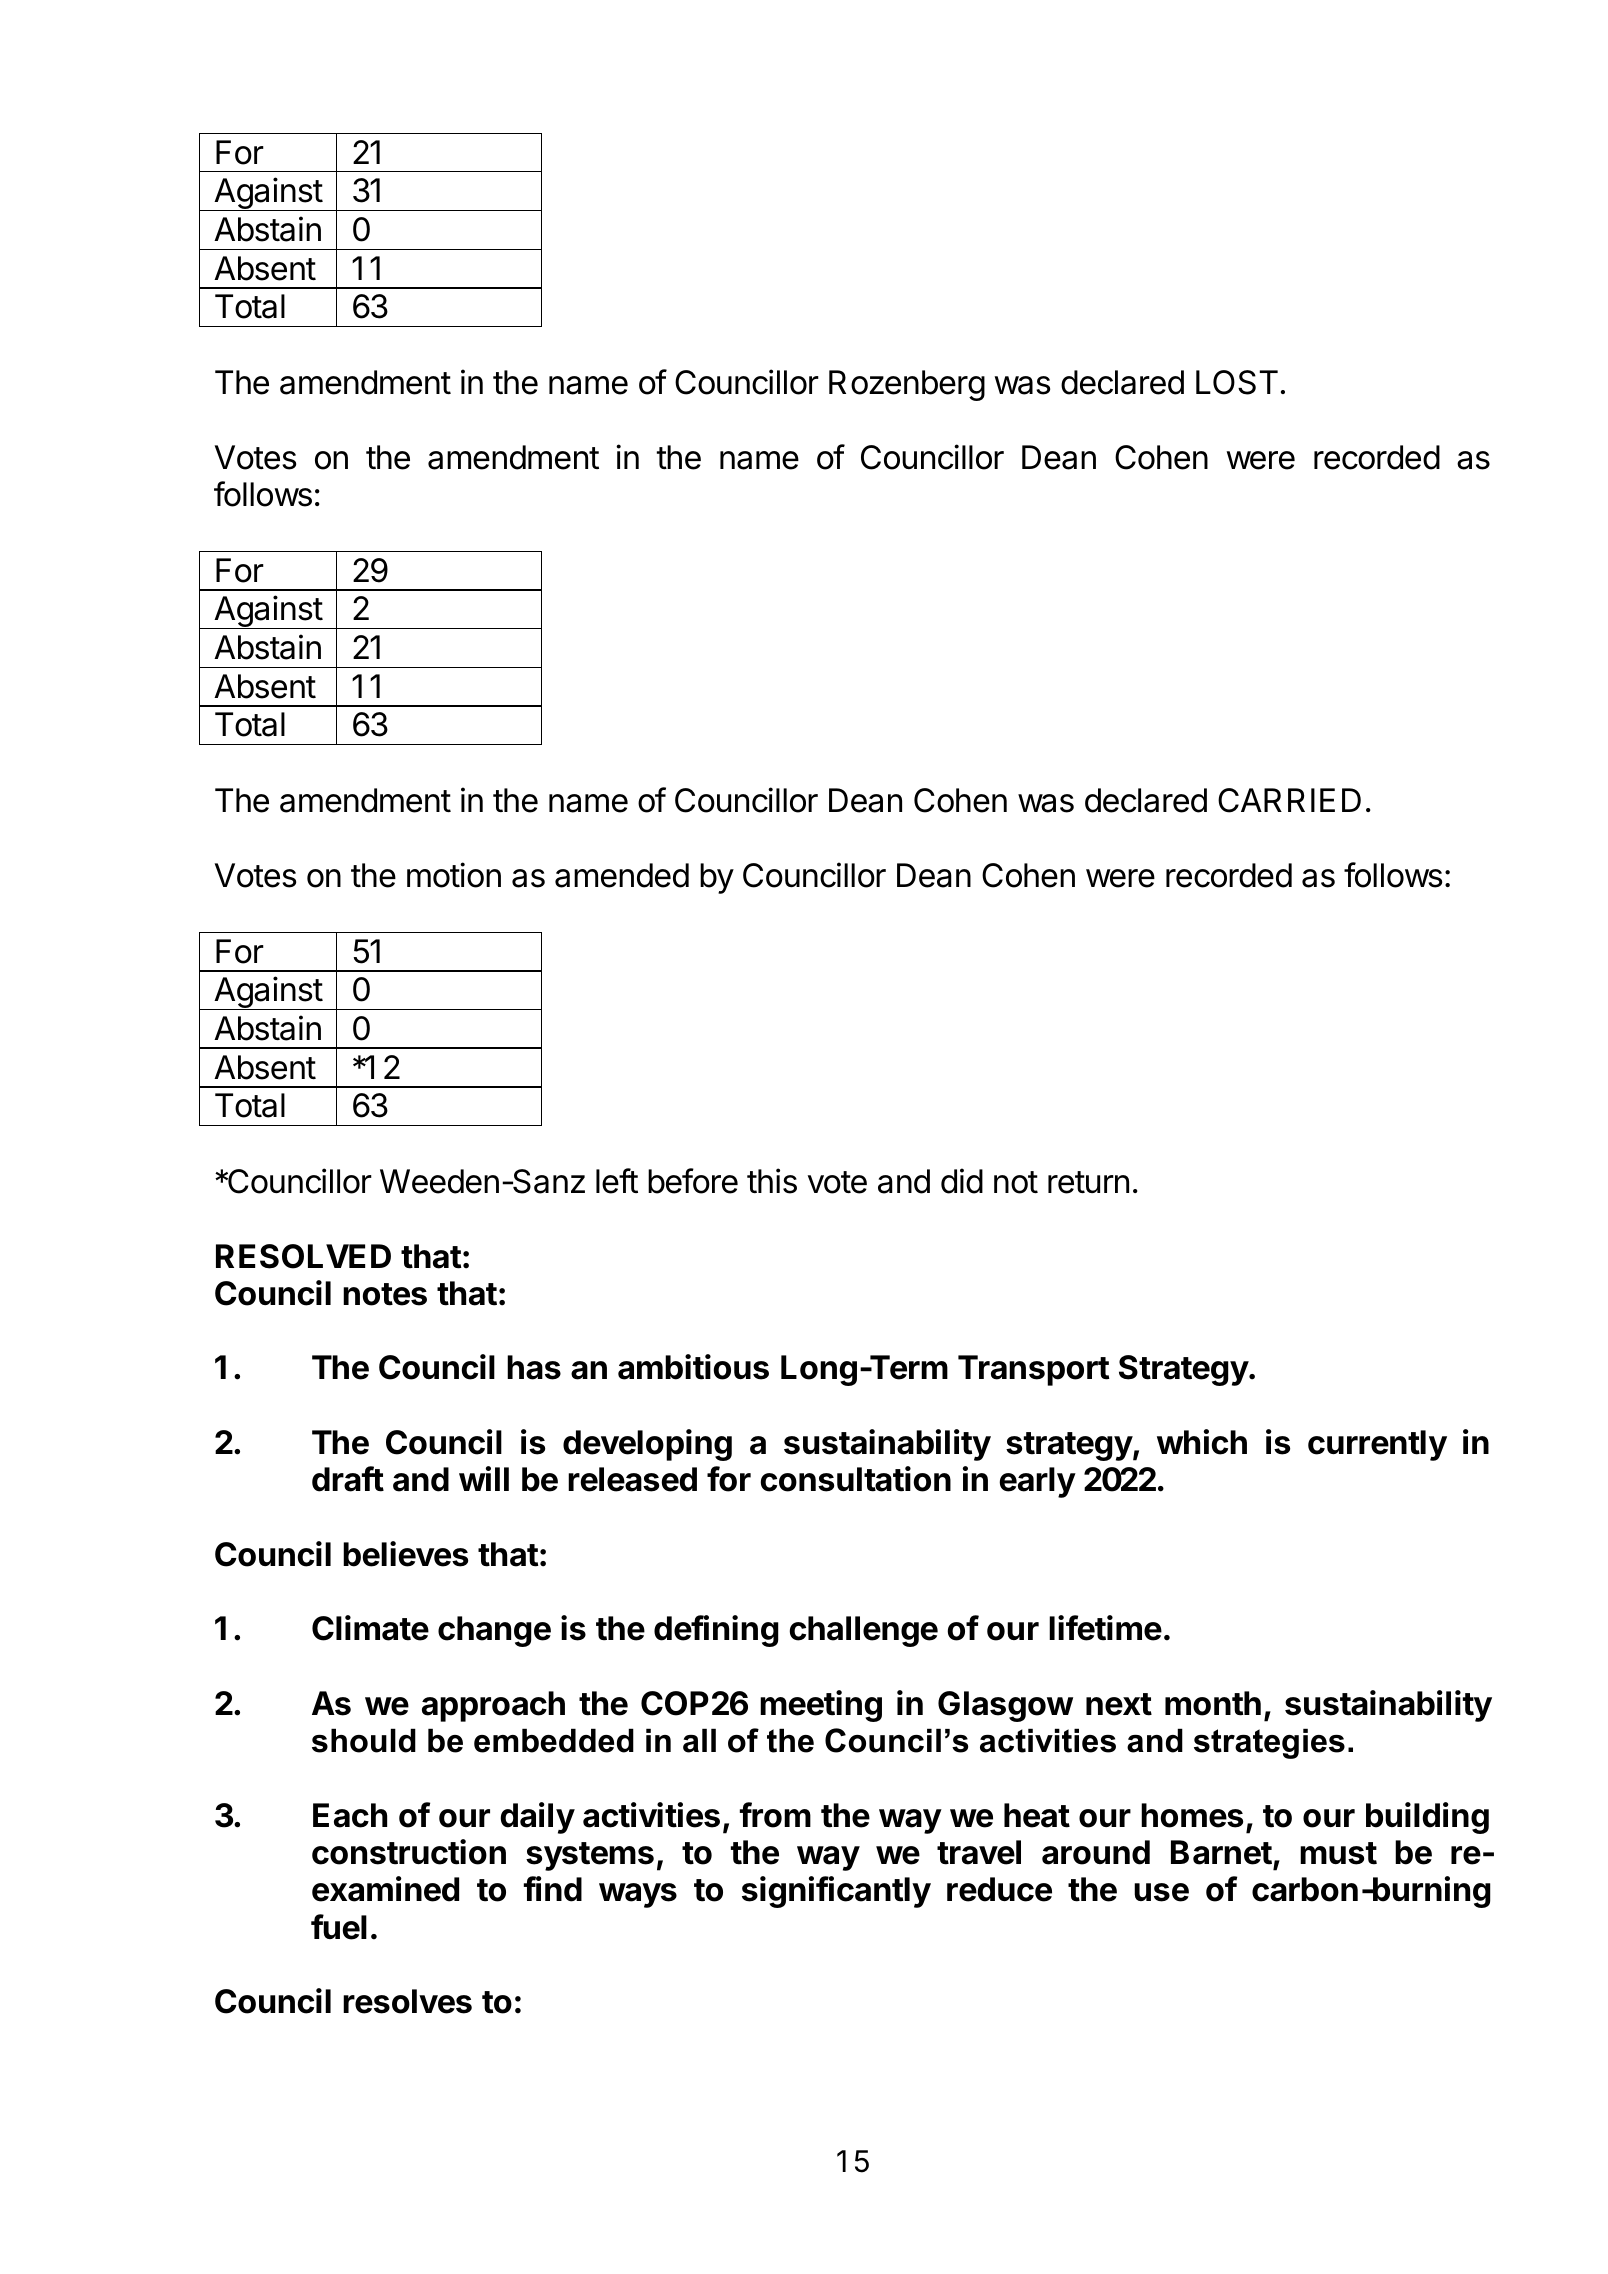 Image resolution: width=1608 pixels, height=2274 pixels. What do you see at coordinates (494, 1631) in the screenshot?
I see `change` at bounding box center [494, 1631].
